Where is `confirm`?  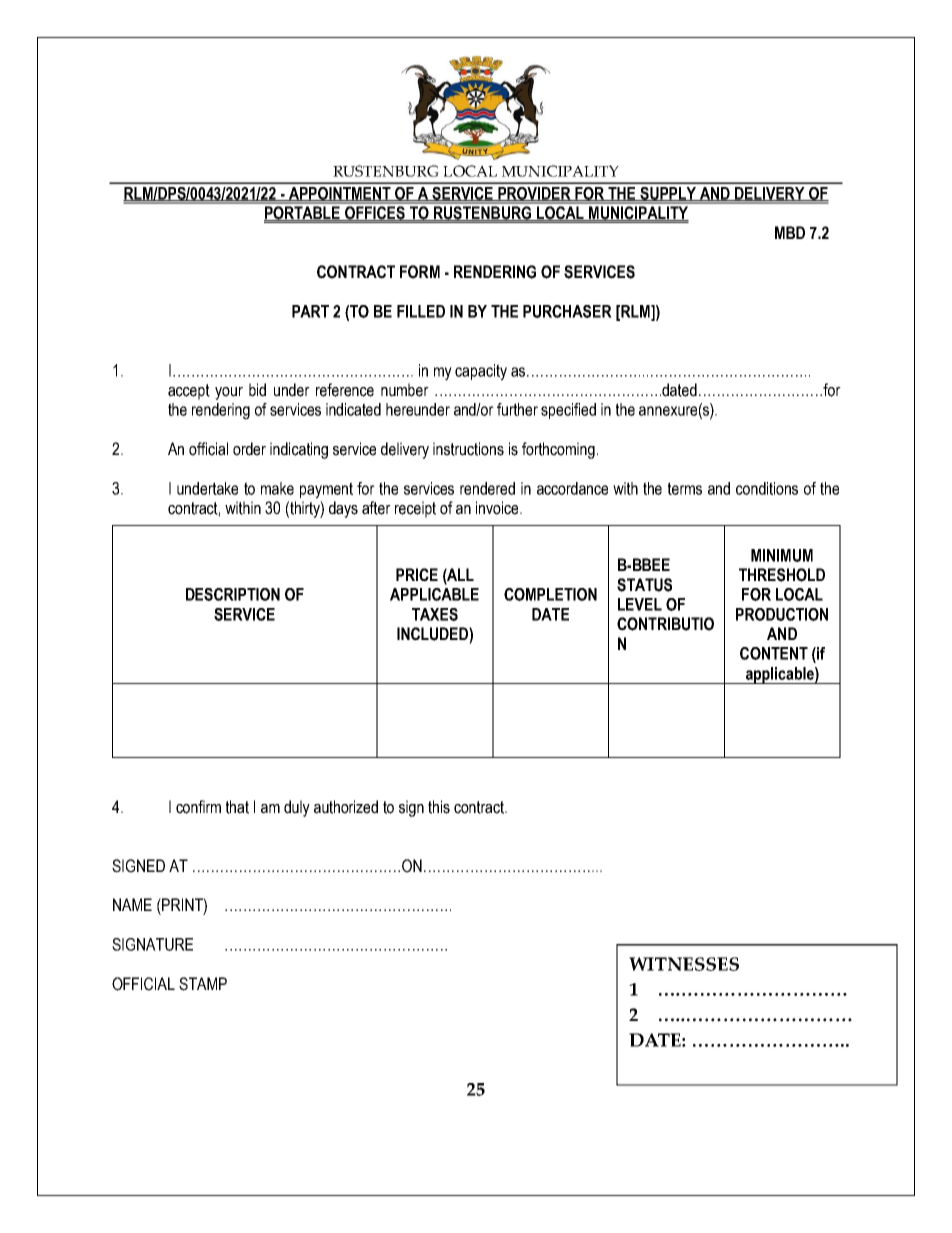
confirm is located at coordinates (198, 807).
